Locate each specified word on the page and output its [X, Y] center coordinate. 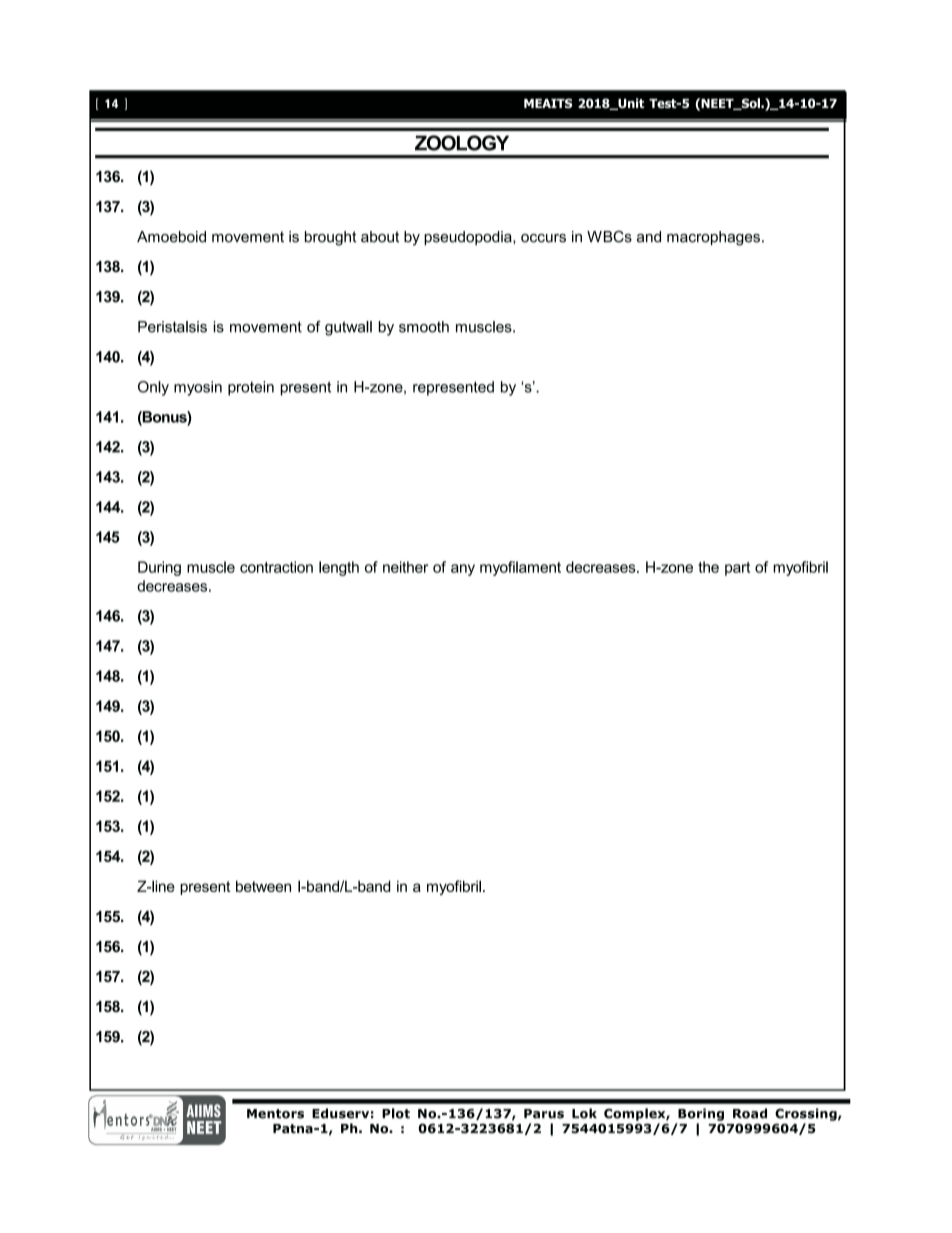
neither [405, 567]
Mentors [275, 1114]
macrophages [713, 238]
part [737, 569]
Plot [396, 1113]
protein [251, 388]
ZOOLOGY [462, 143]
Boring [701, 1114]
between [263, 886]
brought [331, 238]
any [463, 570]
